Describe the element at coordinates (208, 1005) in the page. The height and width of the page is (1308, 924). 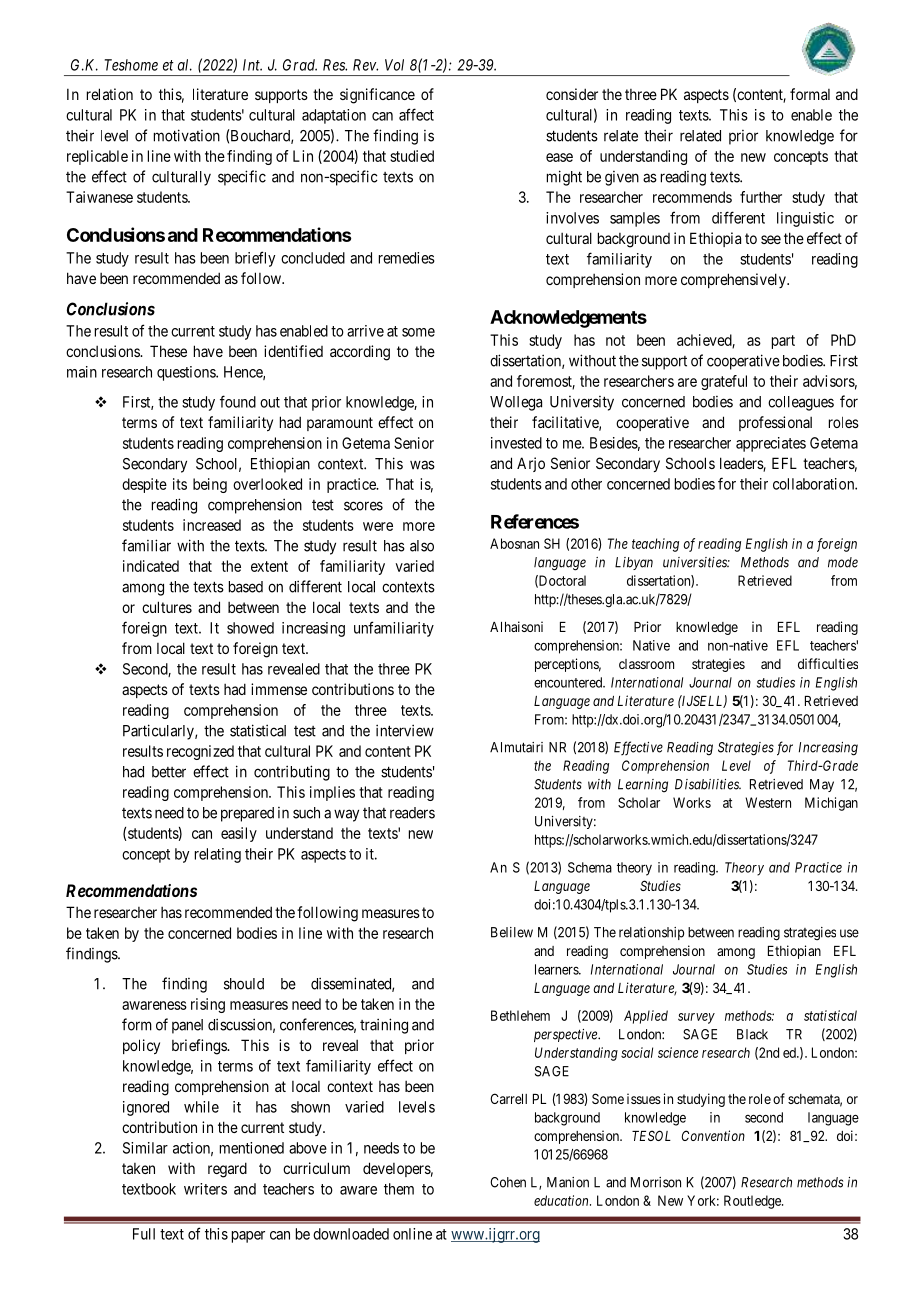
I see `rising` at that location.
